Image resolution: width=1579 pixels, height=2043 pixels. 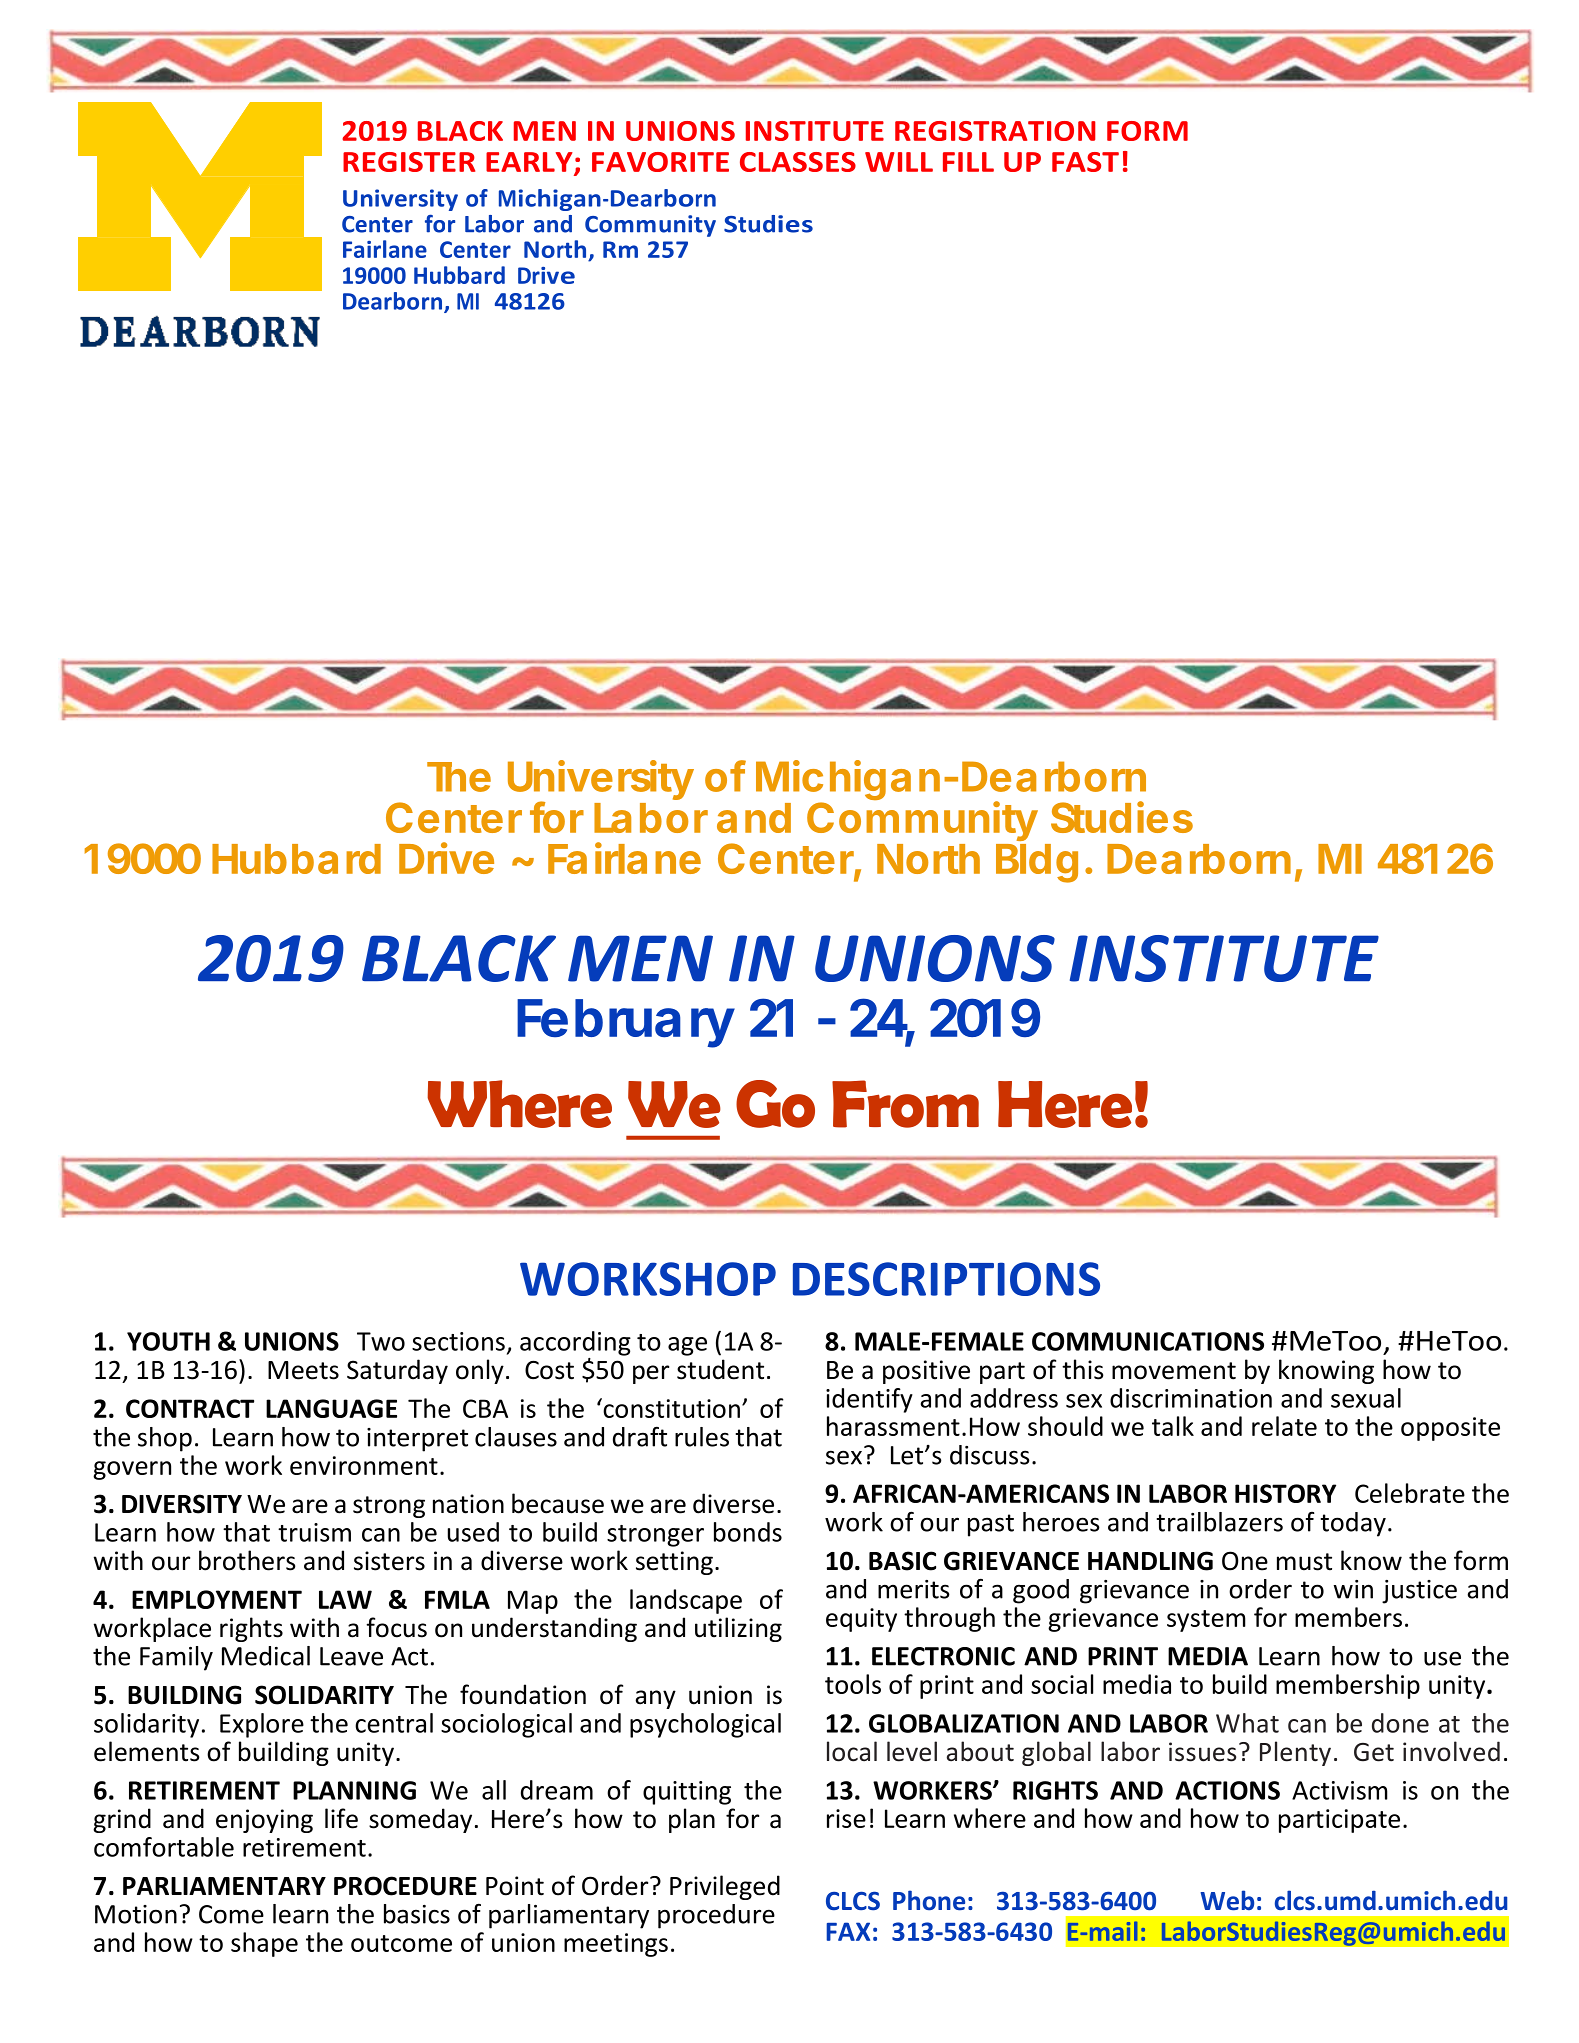 What do you see at coordinates (798, 162) in the document?
I see `CLASSES` at bounding box center [798, 162].
